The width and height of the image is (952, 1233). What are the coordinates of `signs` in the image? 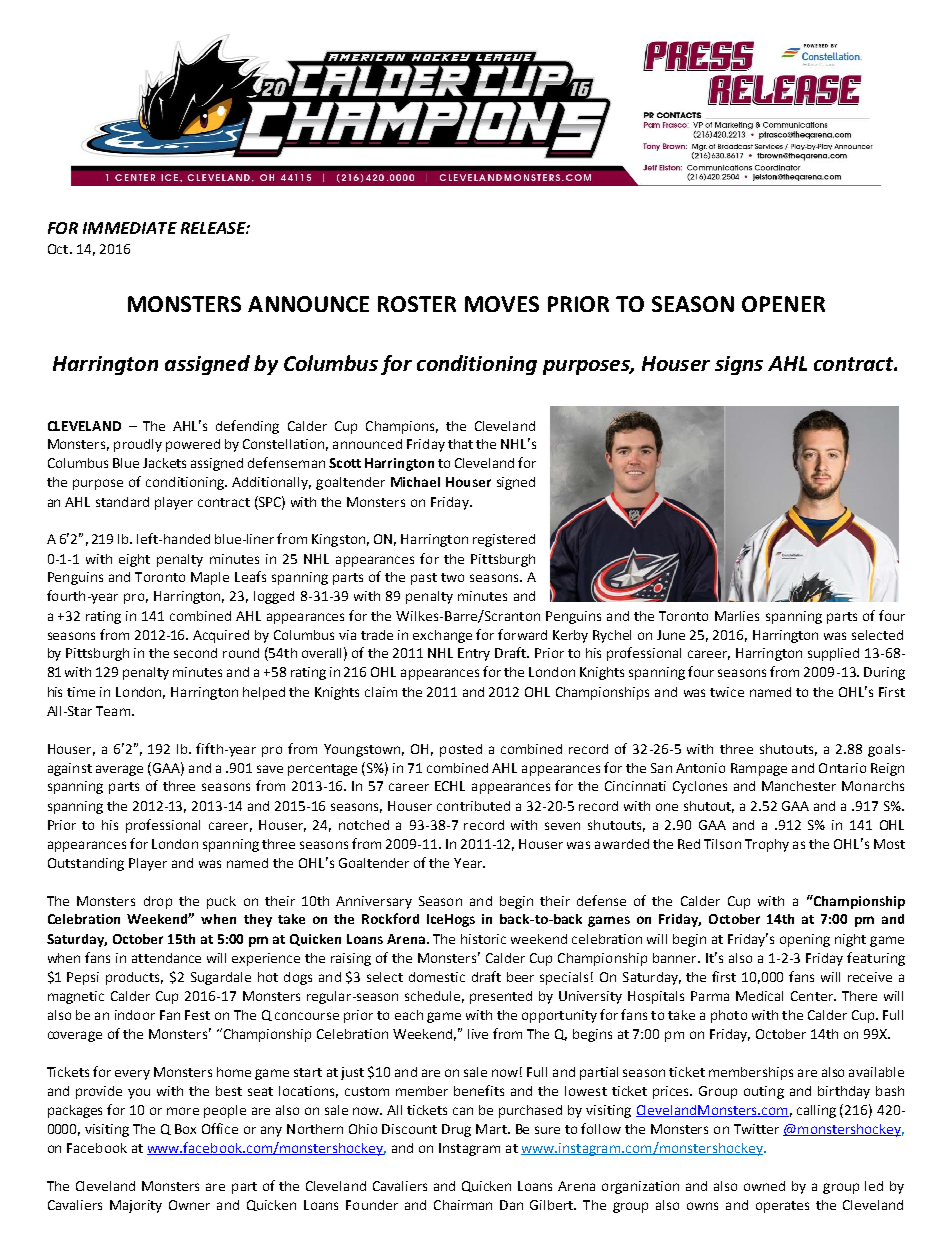 It's located at (739, 365).
